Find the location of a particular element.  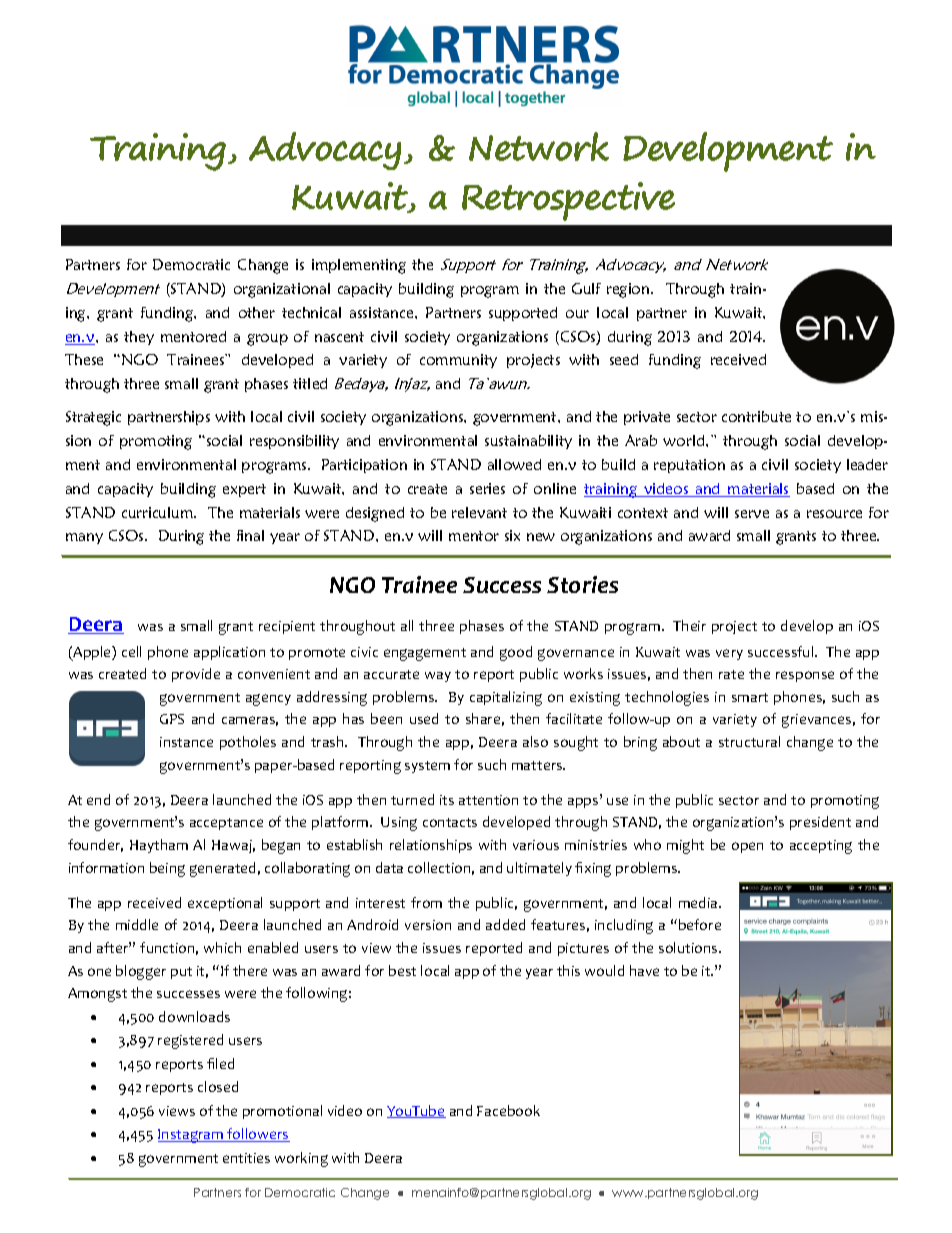

way is located at coordinates (438, 677).
